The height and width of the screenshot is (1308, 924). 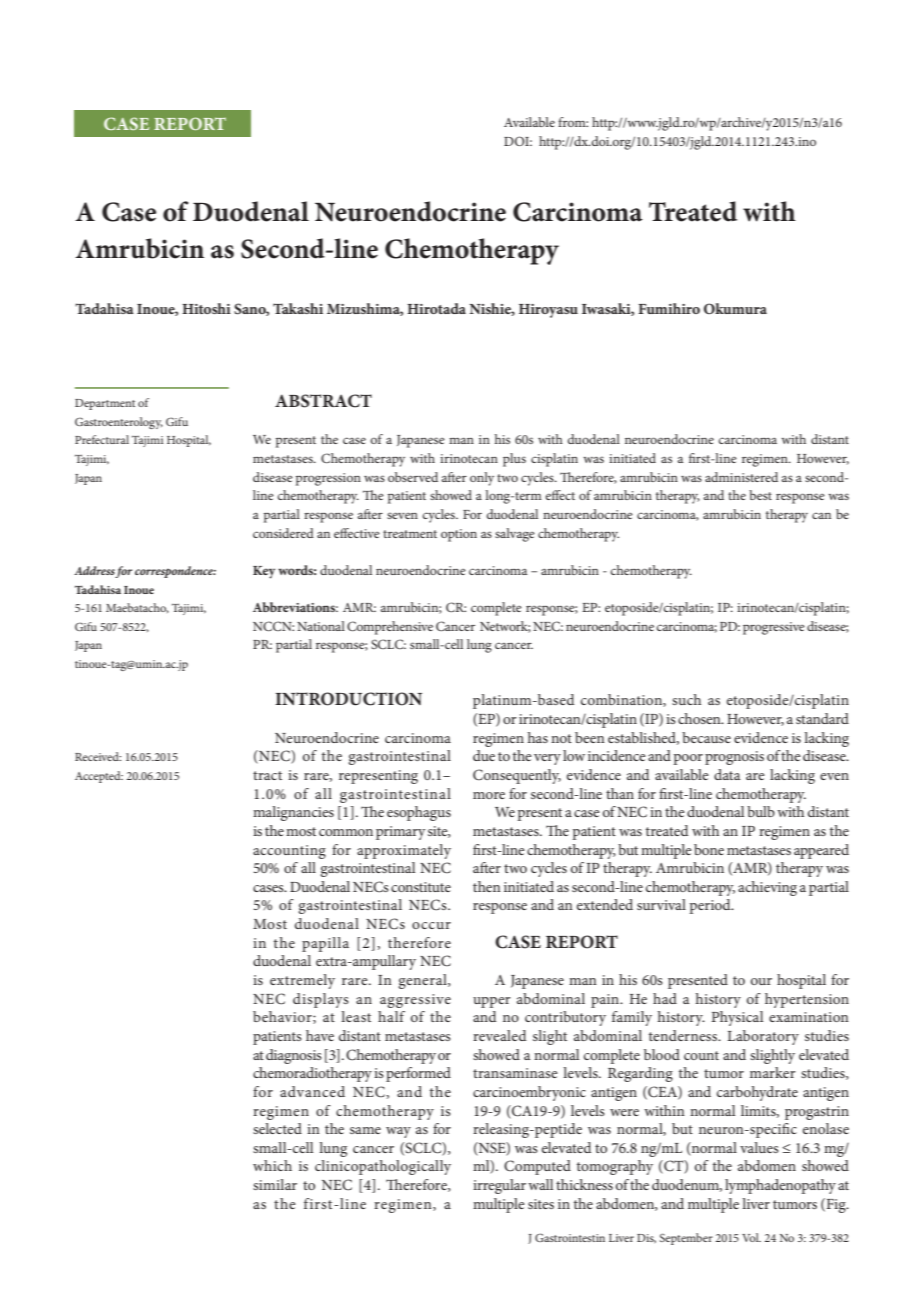 I want to click on Takashi, so click(x=298, y=308).
